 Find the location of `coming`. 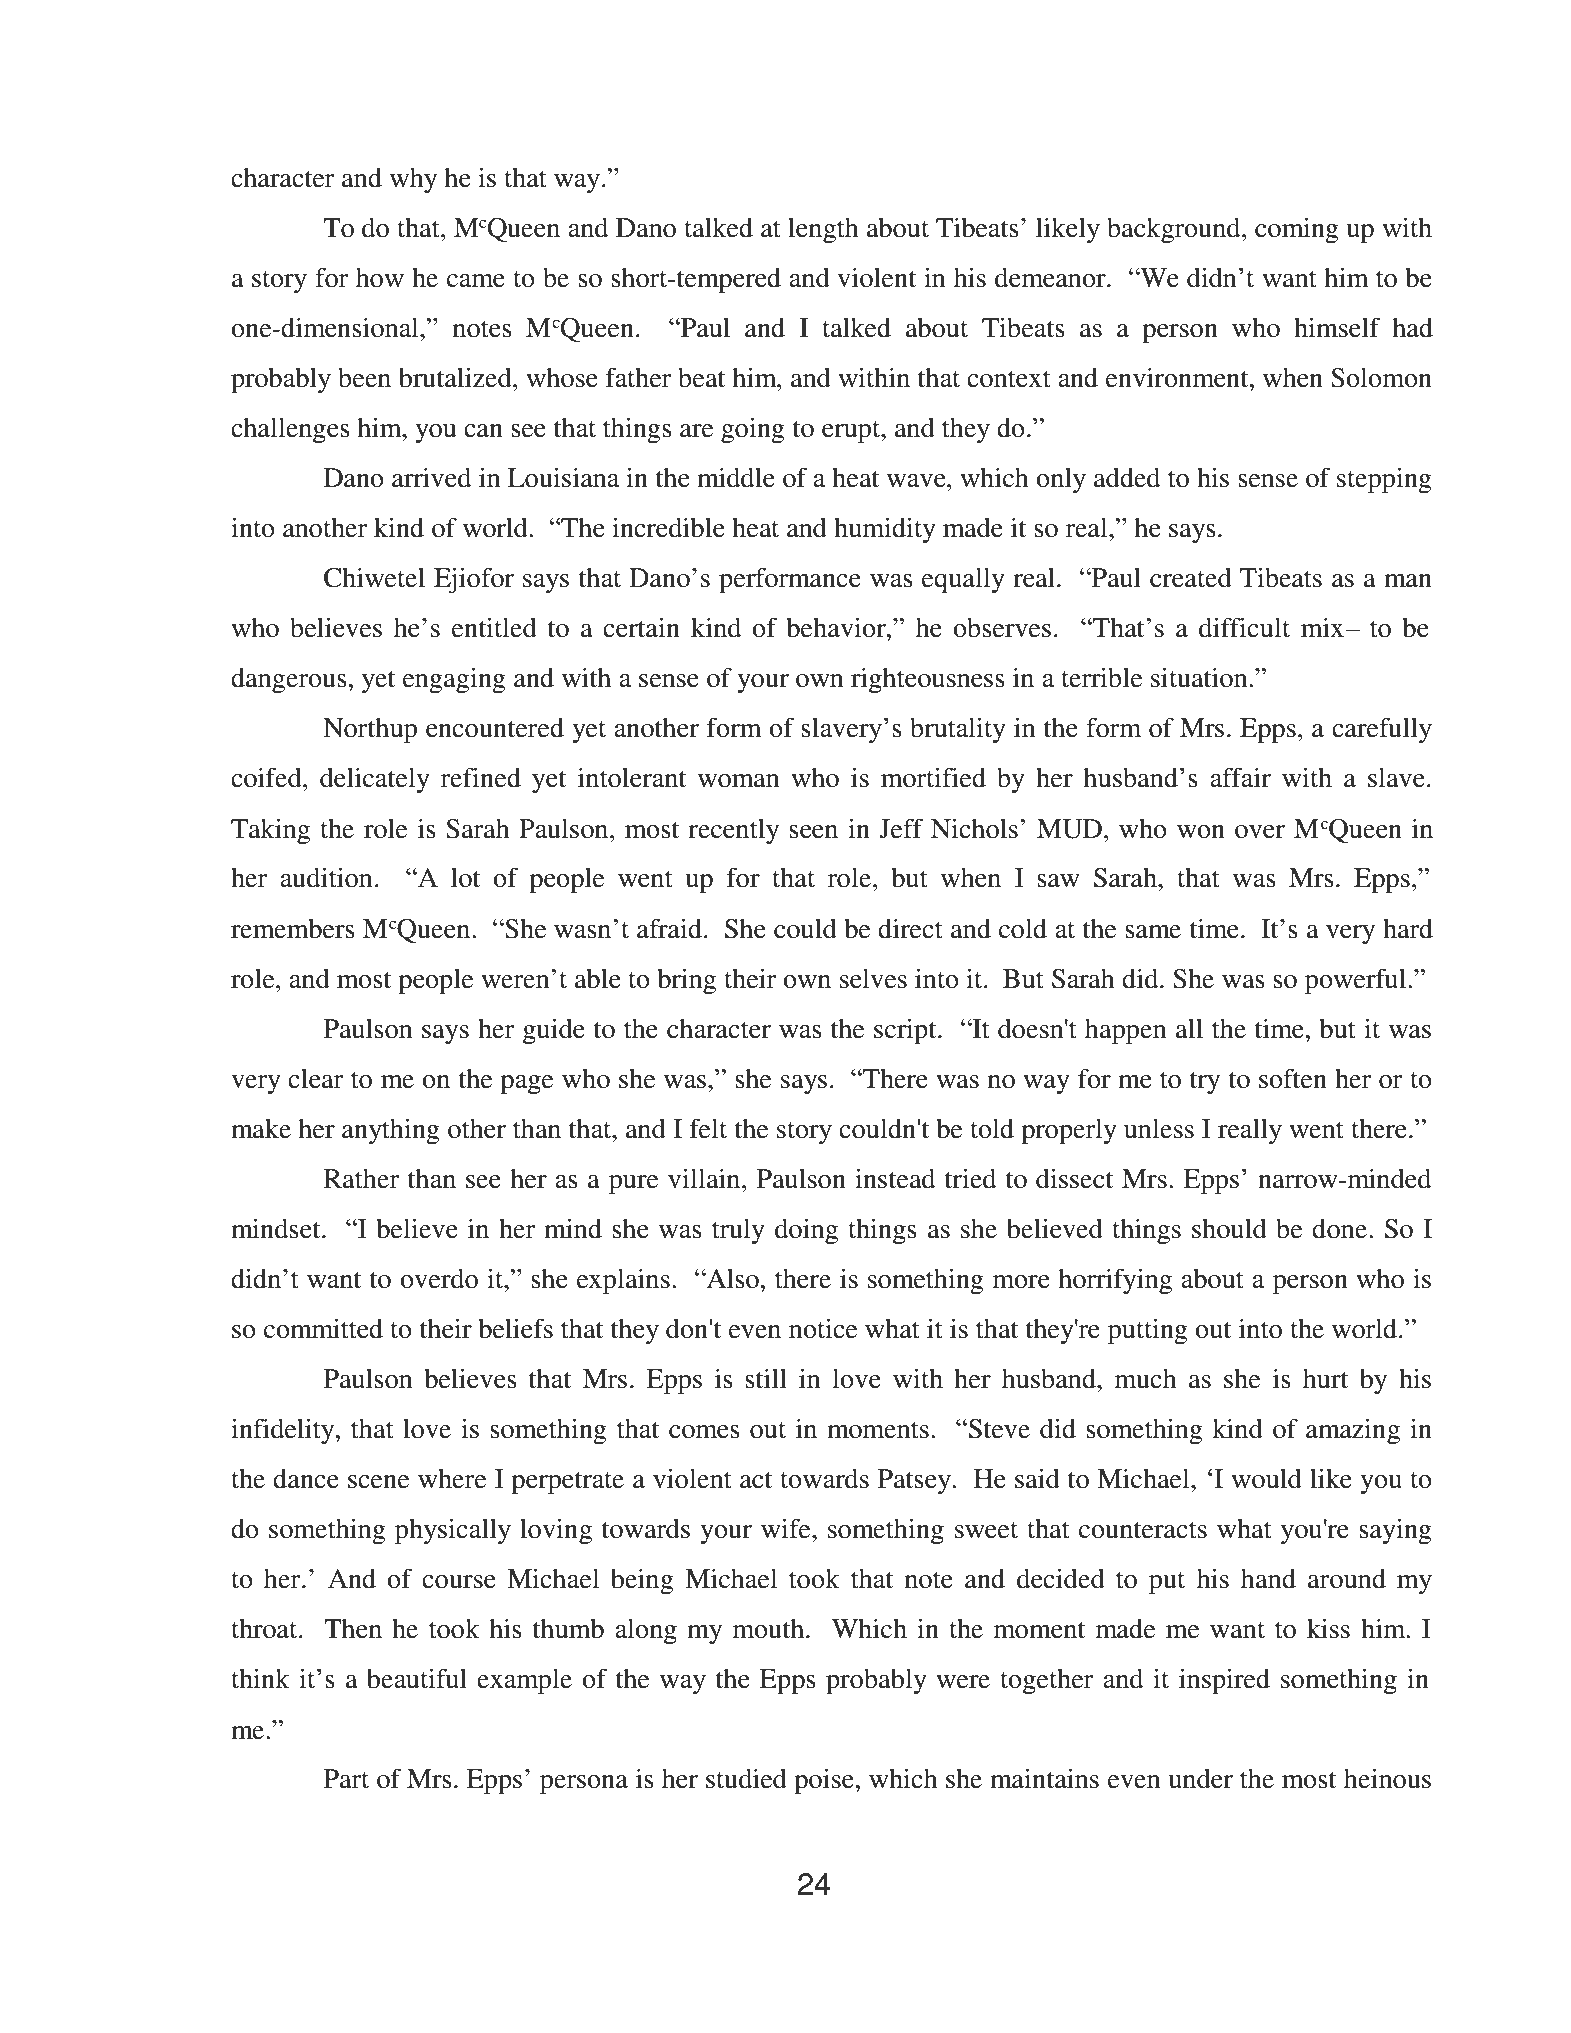

coming is located at coordinates (1297, 230).
